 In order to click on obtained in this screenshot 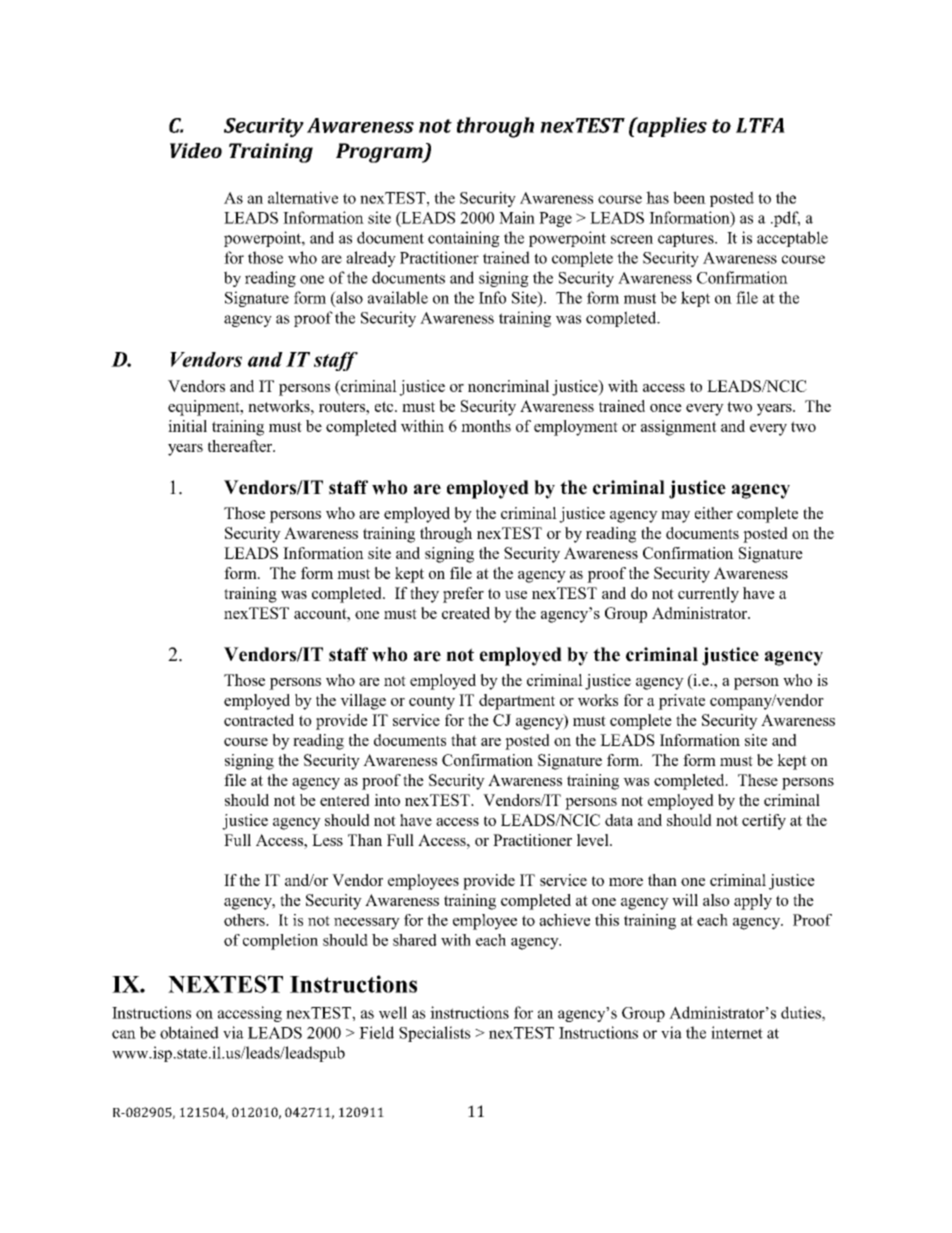, I will do `click(189, 1032)`.
